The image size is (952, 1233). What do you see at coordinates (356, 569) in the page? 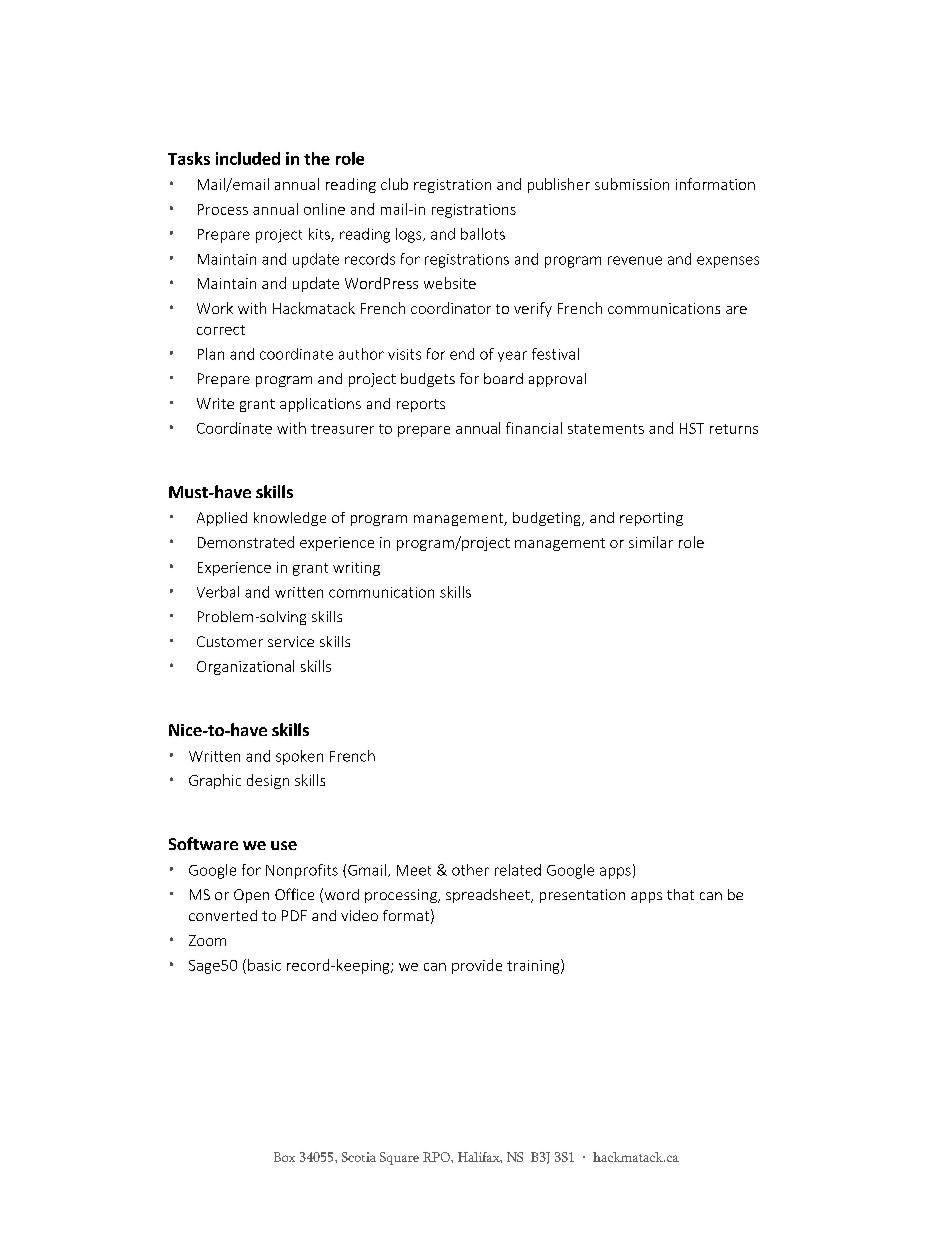
I see `writing` at bounding box center [356, 569].
